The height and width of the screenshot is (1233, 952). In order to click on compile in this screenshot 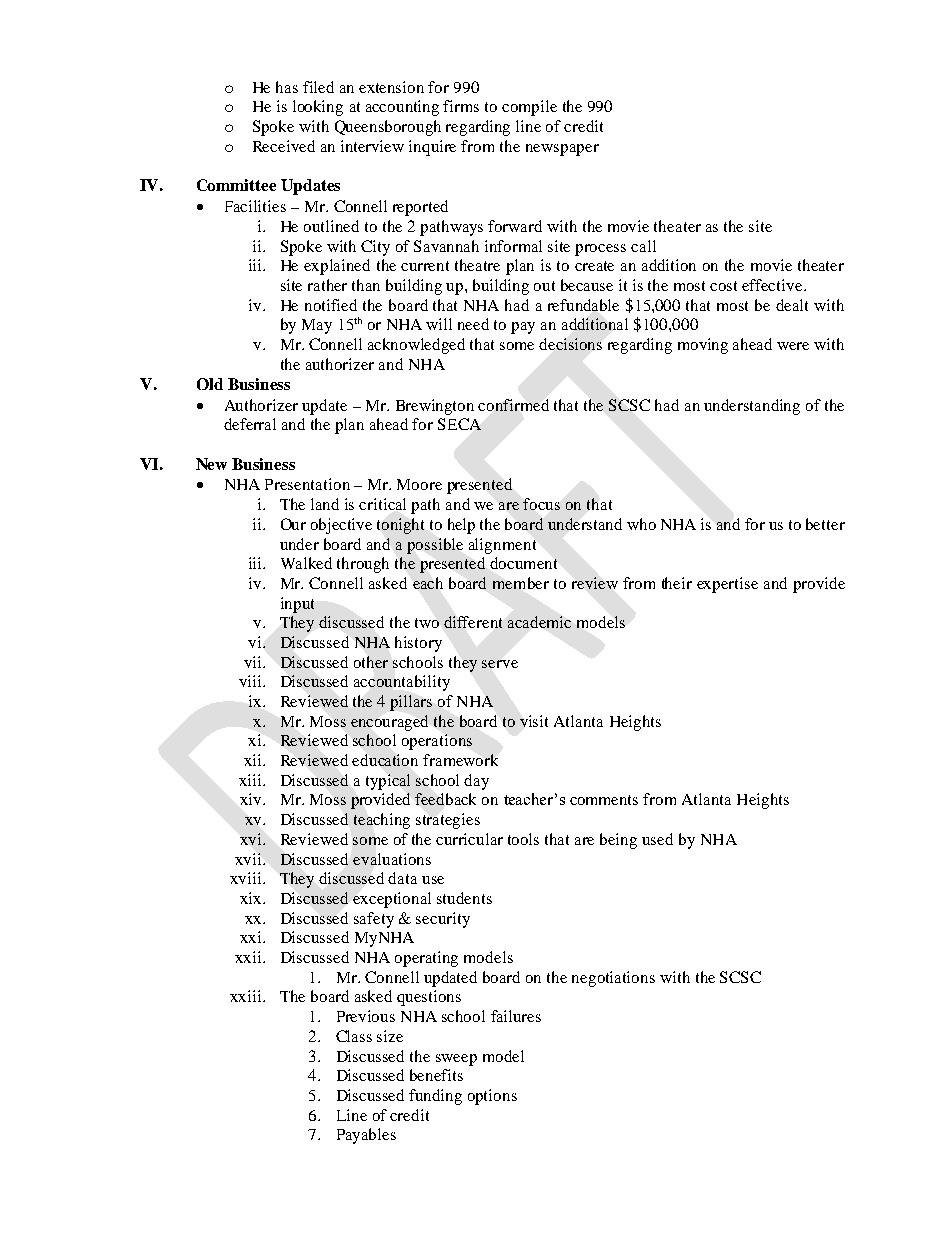, I will do `click(529, 108)`.
